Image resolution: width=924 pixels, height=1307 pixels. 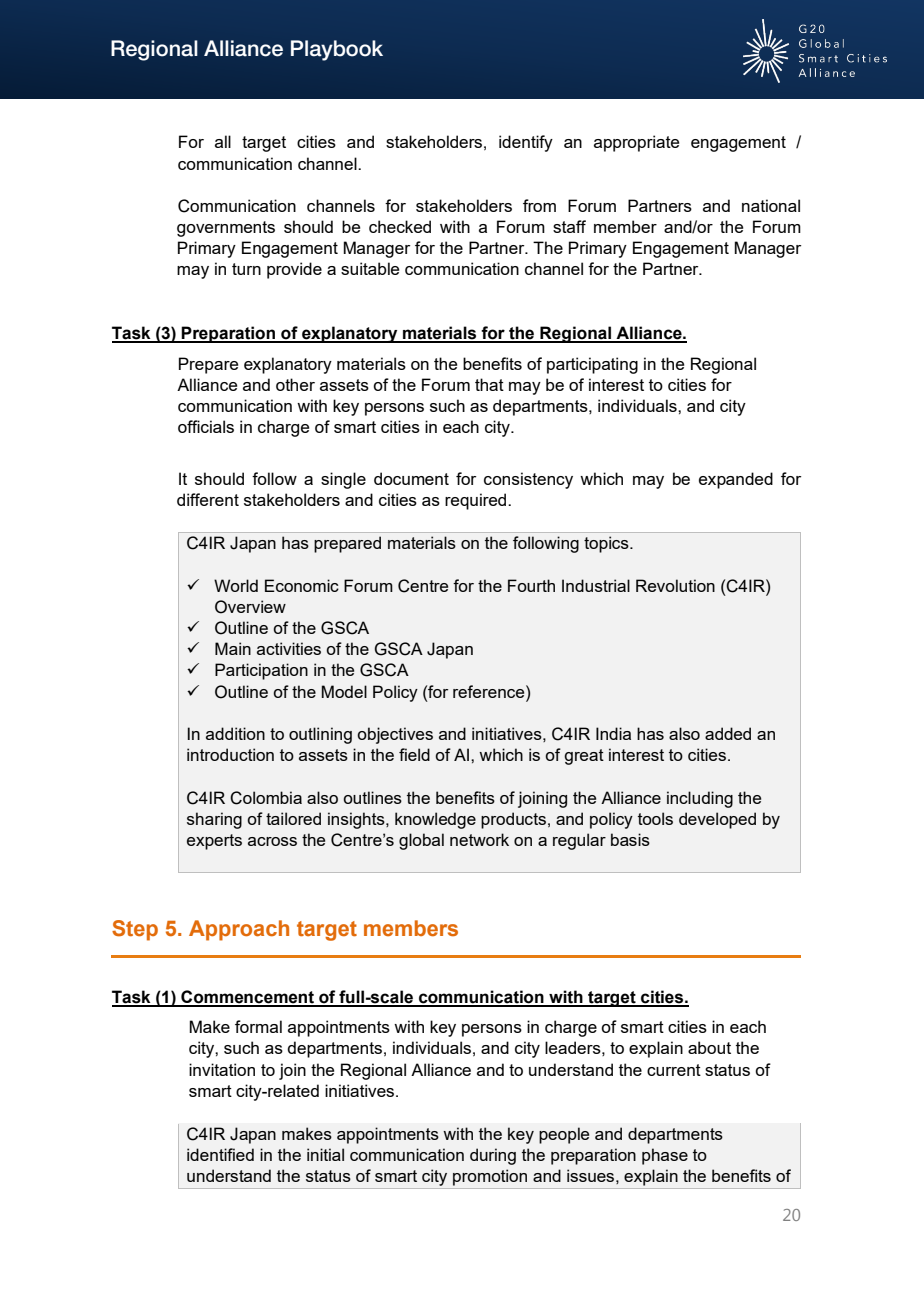 I want to click on document, so click(x=411, y=478).
